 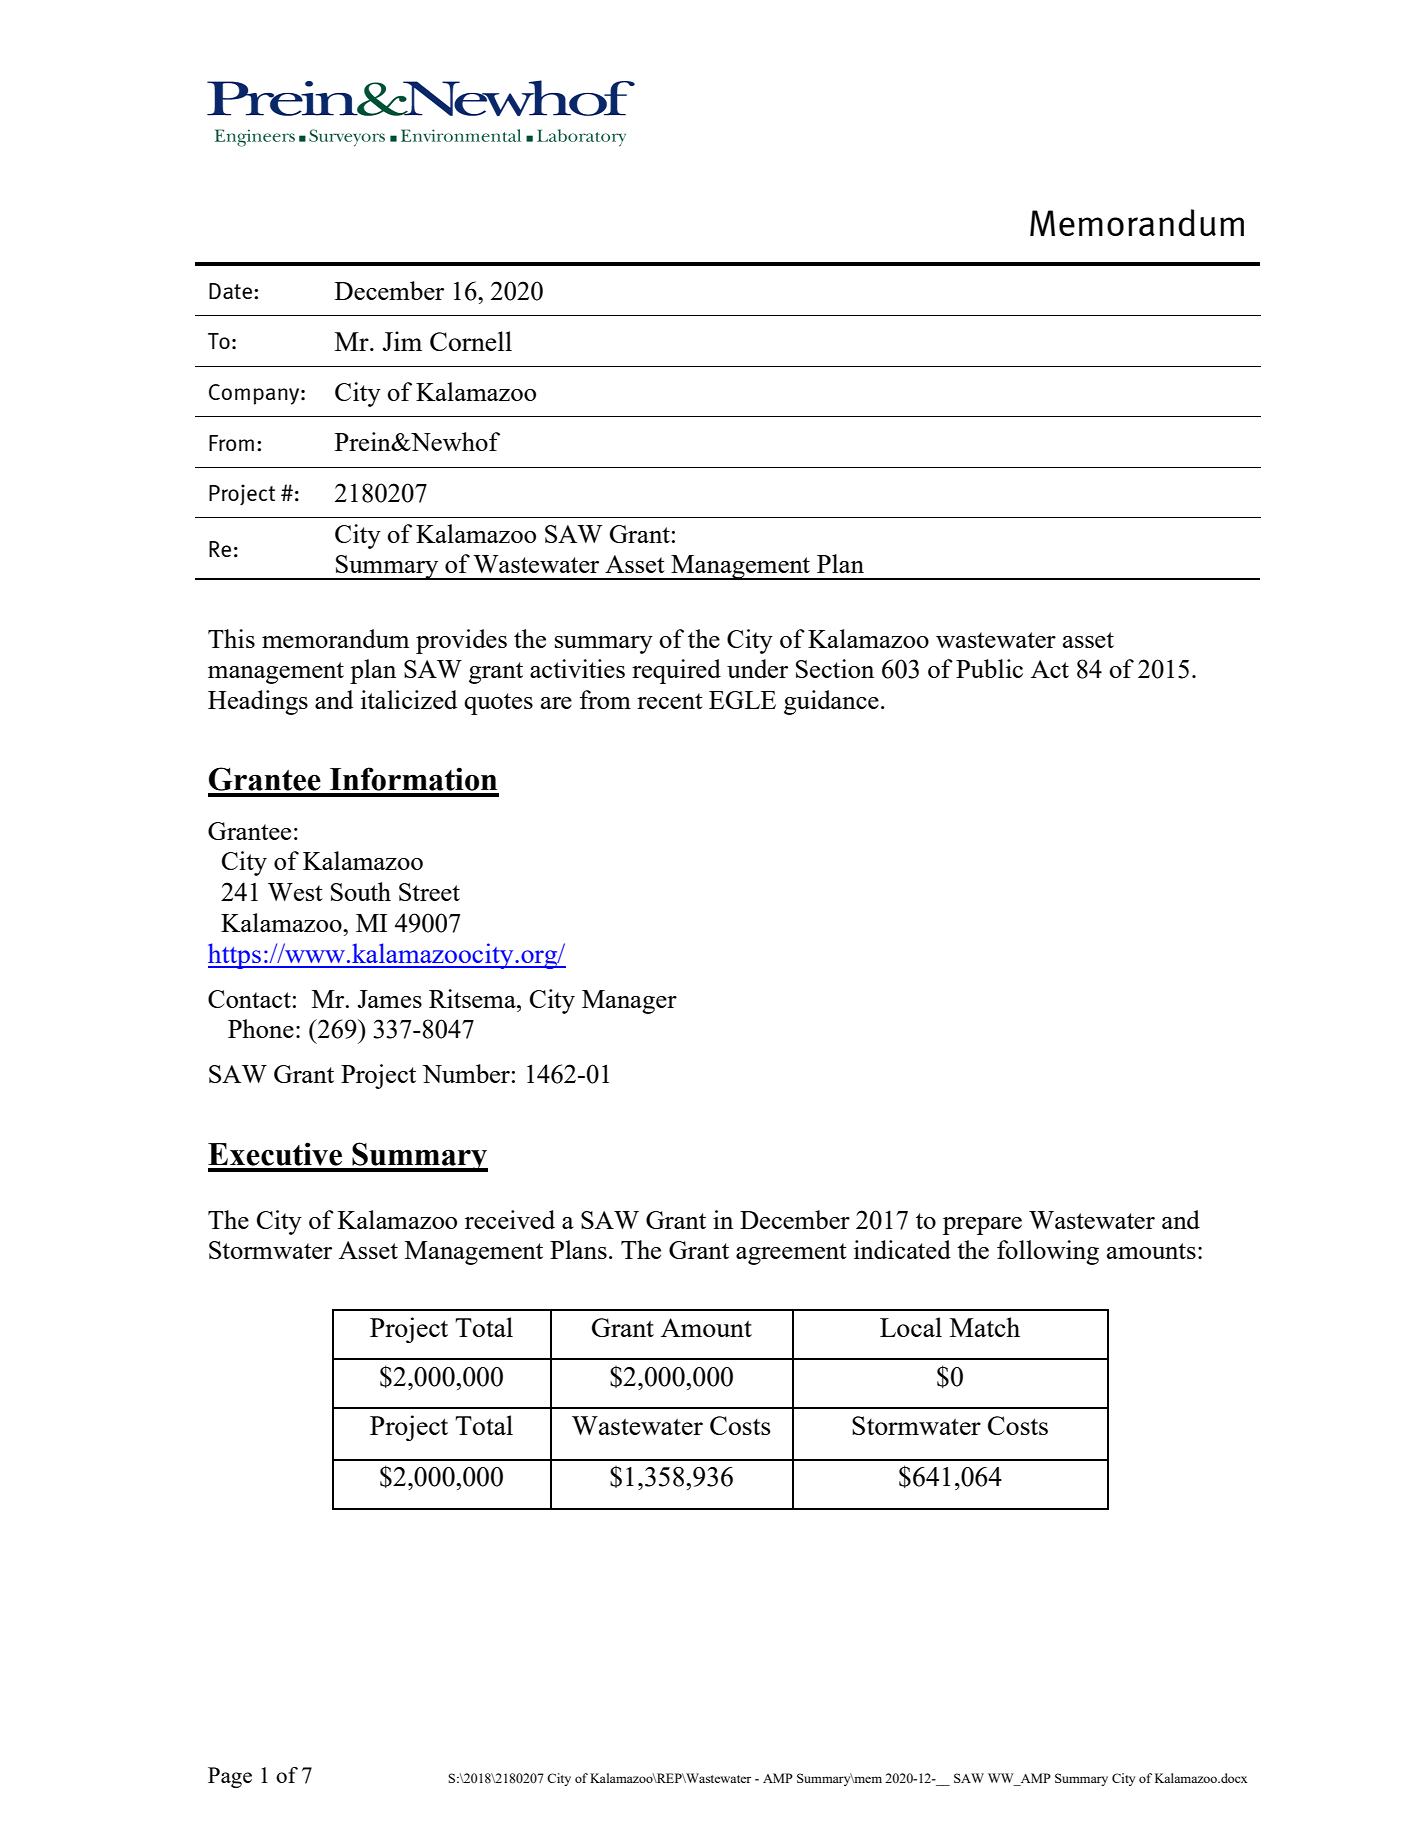 I want to click on Section, so click(x=835, y=668).
